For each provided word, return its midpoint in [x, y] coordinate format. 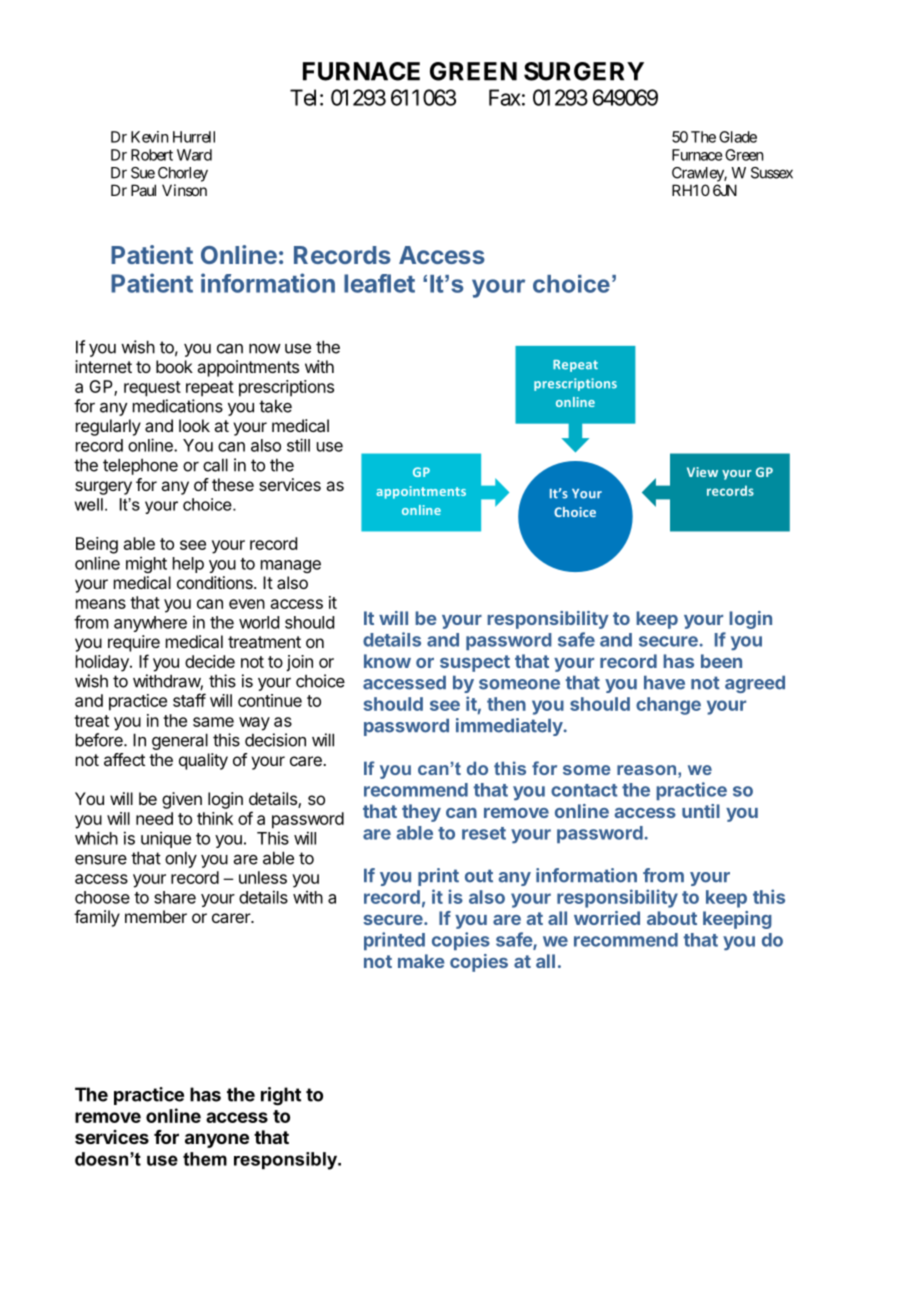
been [721, 661]
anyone [217, 1140]
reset [484, 833]
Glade [738, 137]
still [298, 445]
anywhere [150, 624]
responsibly [287, 1161]
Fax [505, 97]
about [672, 918]
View [702, 472]
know [387, 661]
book [174, 366]
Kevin [149, 137]
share [175, 897]
